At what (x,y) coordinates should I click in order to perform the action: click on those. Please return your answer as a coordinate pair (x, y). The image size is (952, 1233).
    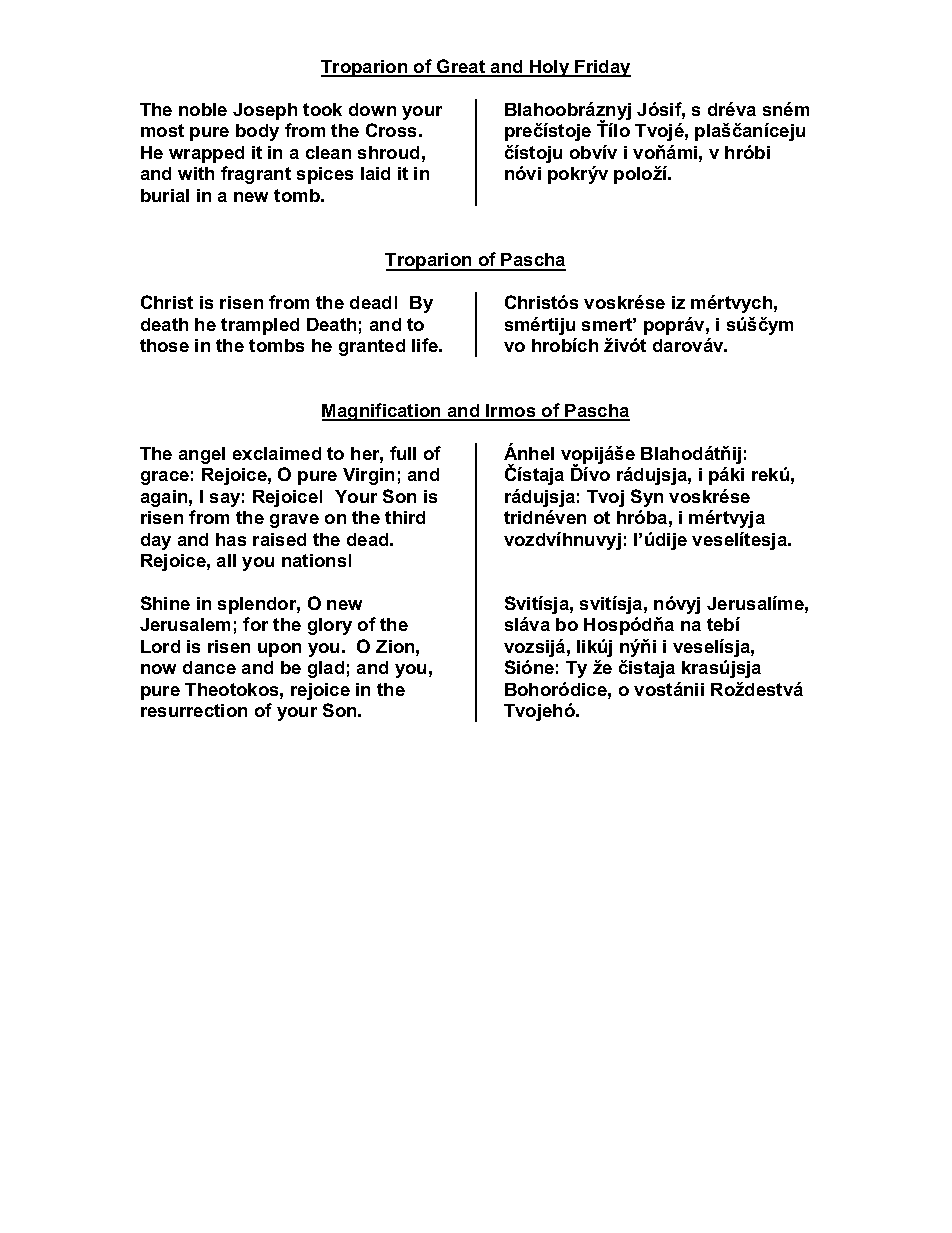
    Looking at the image, I should click on (164, 345).
